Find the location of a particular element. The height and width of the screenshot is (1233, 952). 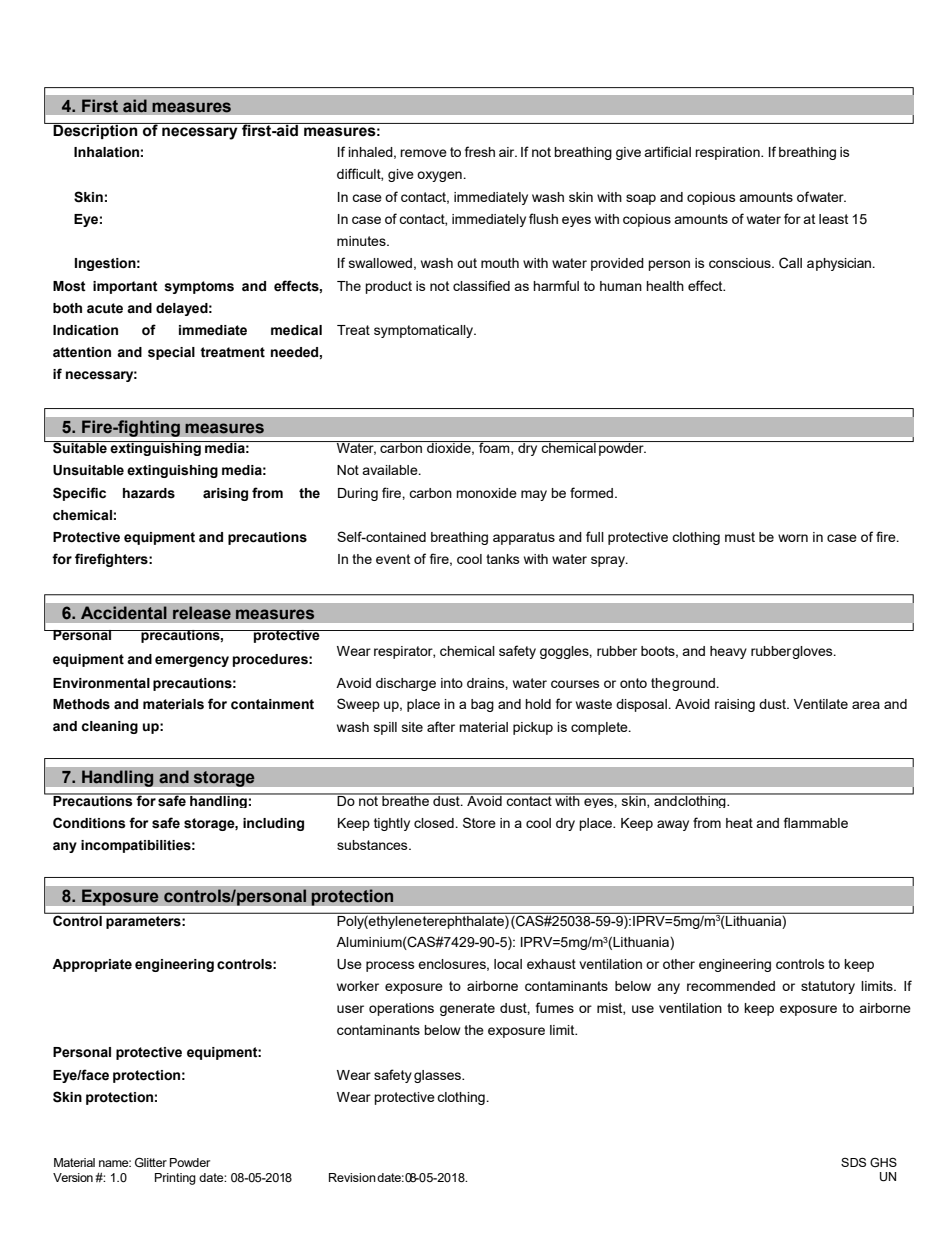

hazards is located at coordinates (149, 493).
